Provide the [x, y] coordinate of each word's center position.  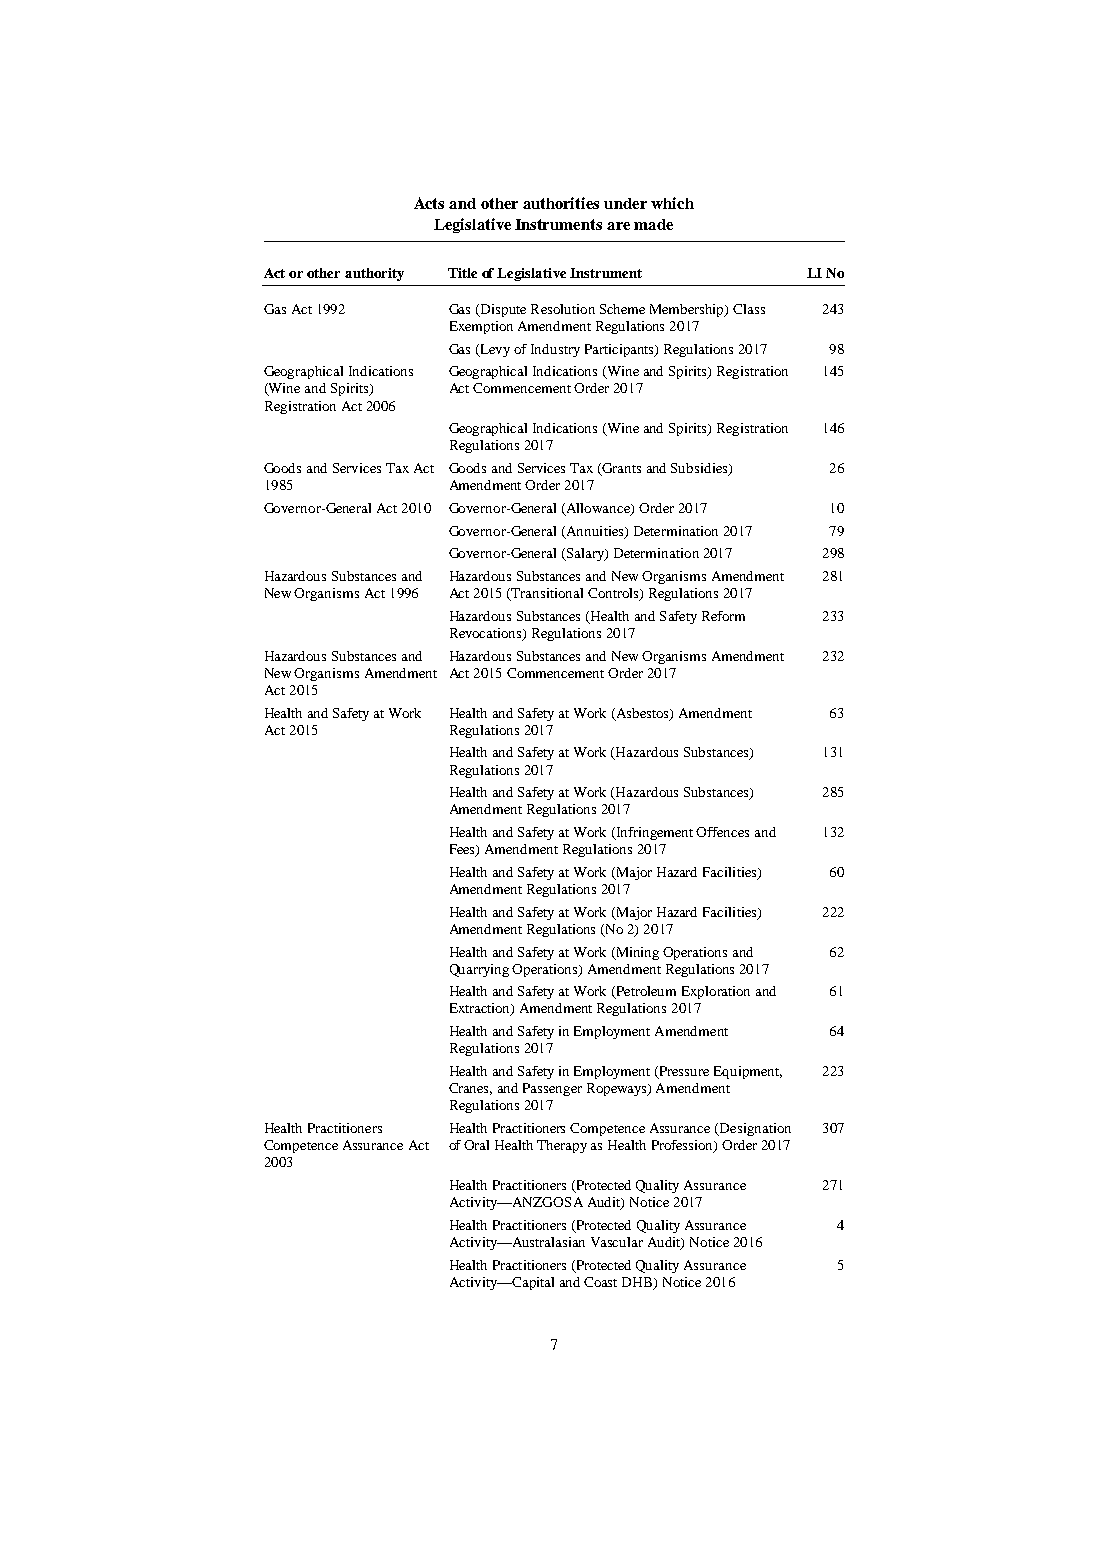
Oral [476, 1145]
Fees [463, 850]
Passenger [552, 1089]
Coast [600, 1282]
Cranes [470, 1089]
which [672, 203]
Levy [494, 350]
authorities [561, 203]
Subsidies [700, 469]
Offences [722, 832]
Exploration [716, 992]
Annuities [595, 532]
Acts [429, 203]
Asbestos [642, 714]
